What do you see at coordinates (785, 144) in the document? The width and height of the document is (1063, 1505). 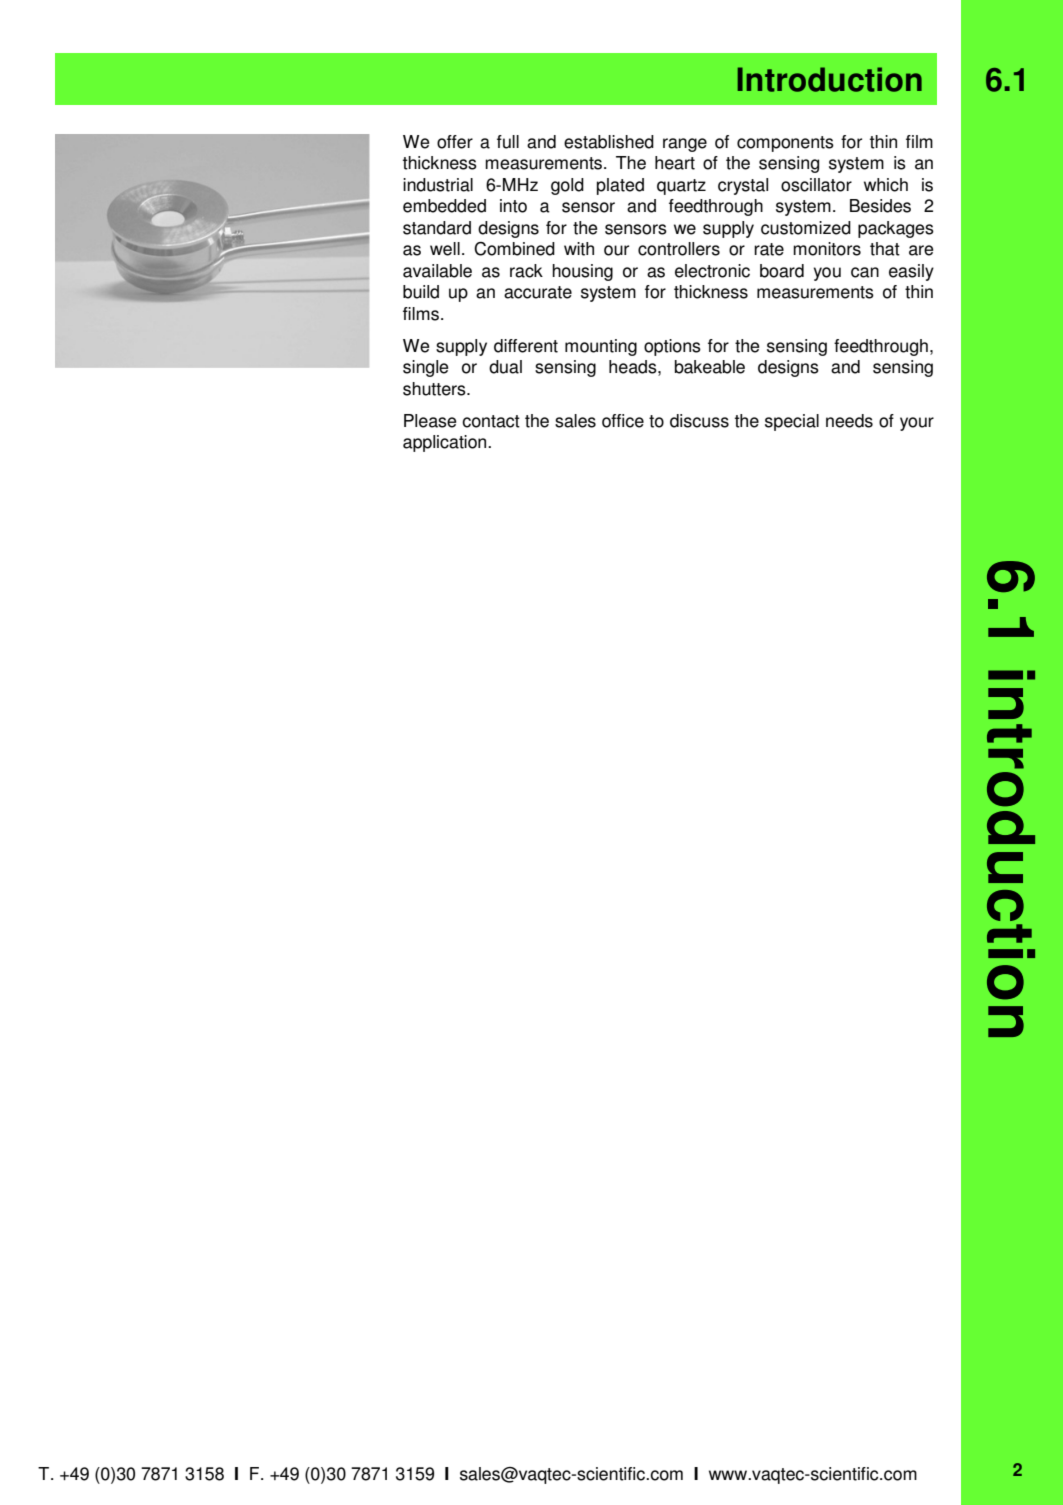 I see `components` at bounding box center [785, 144].
